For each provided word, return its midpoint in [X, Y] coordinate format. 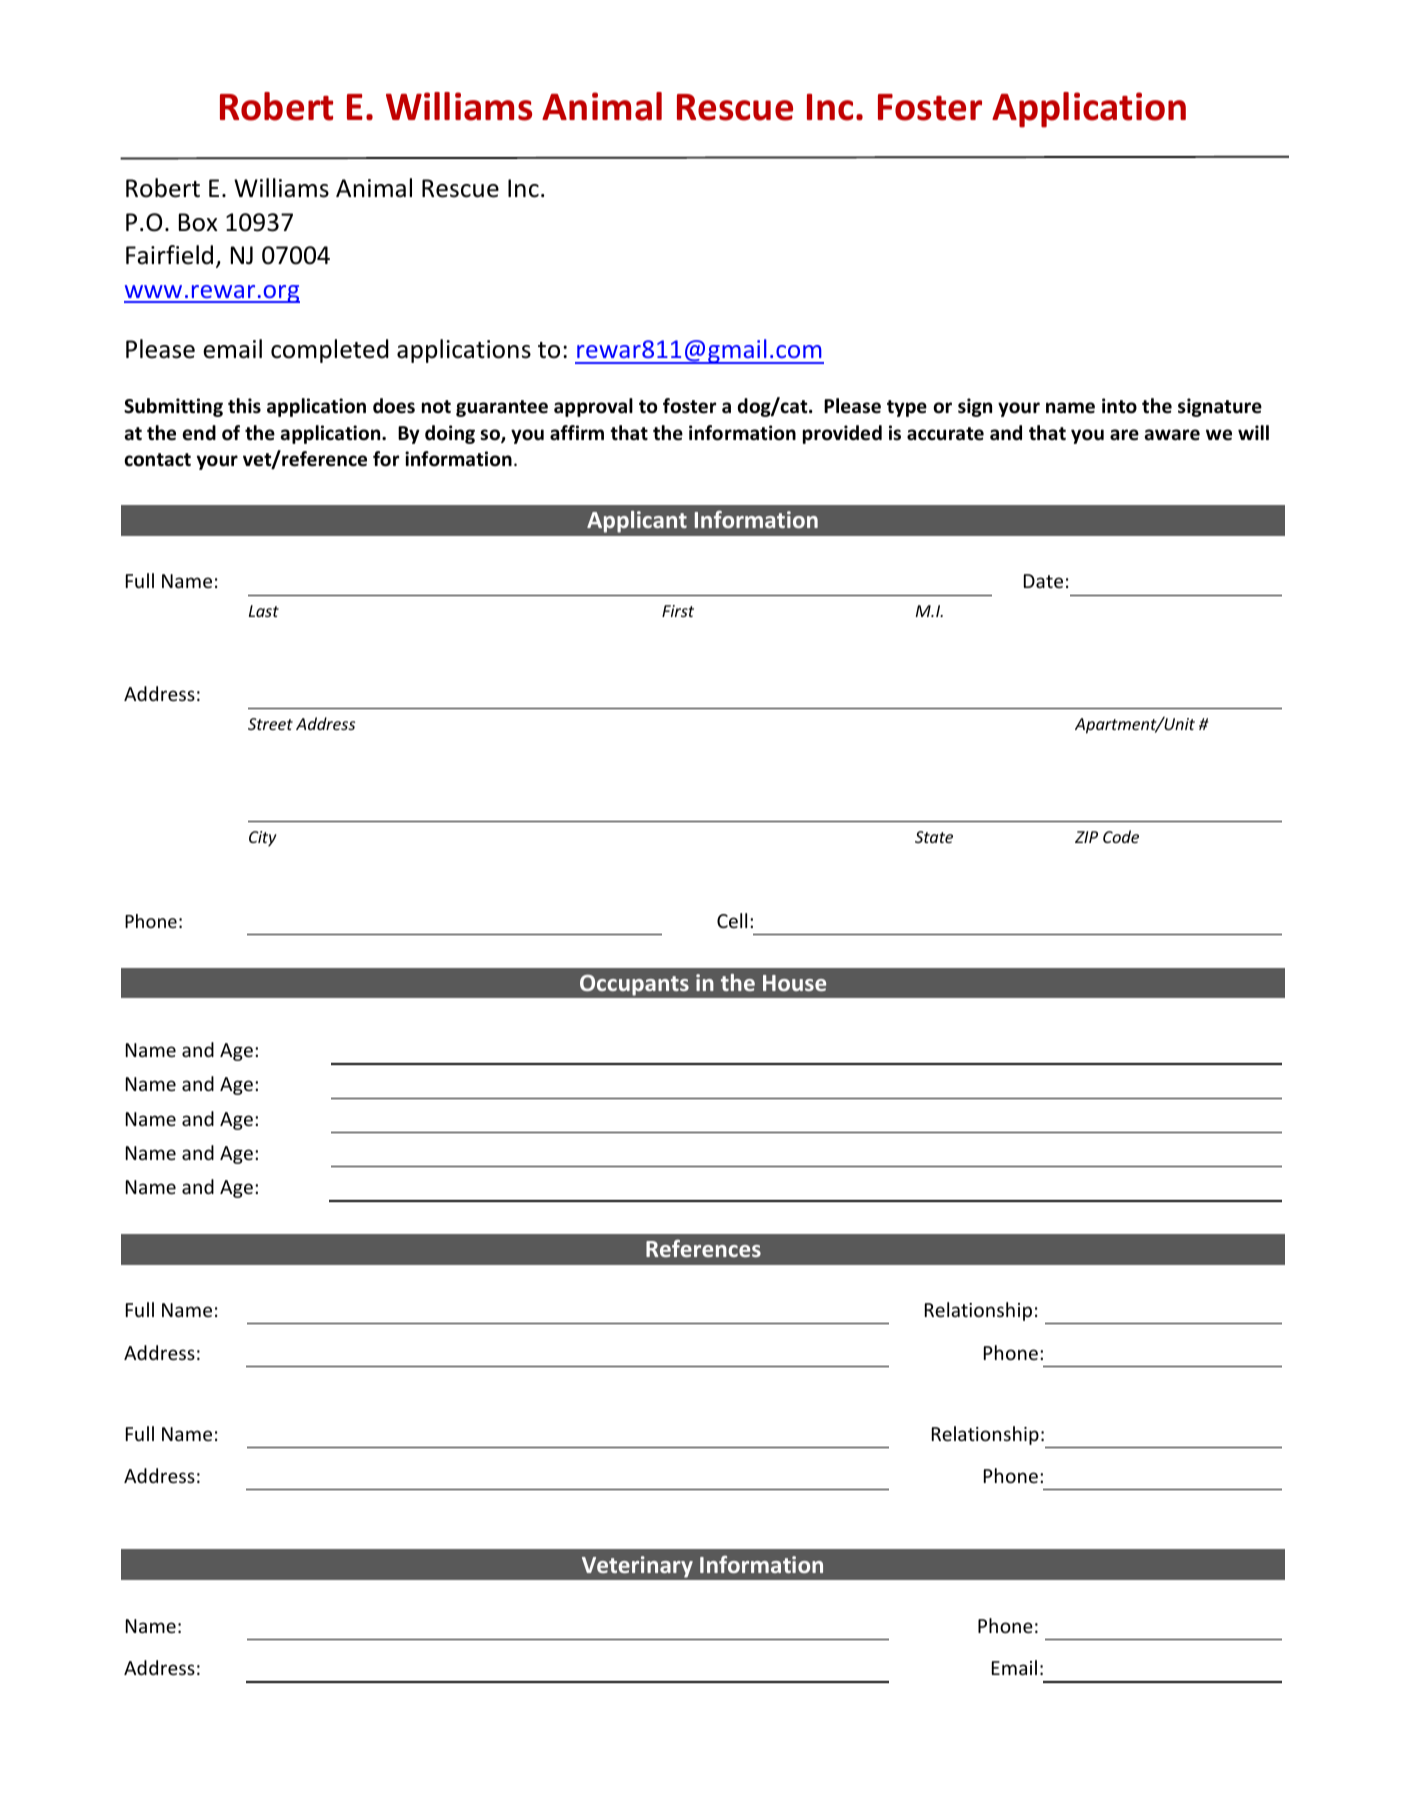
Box [198, 222]
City [263, 839]
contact [157, 460]
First [678, 611]
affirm [577, 432]
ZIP [1086, 837]
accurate [945, 434]
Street [270, 724]
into [1119, 406]
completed [330, 351]
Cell [732, 920]
